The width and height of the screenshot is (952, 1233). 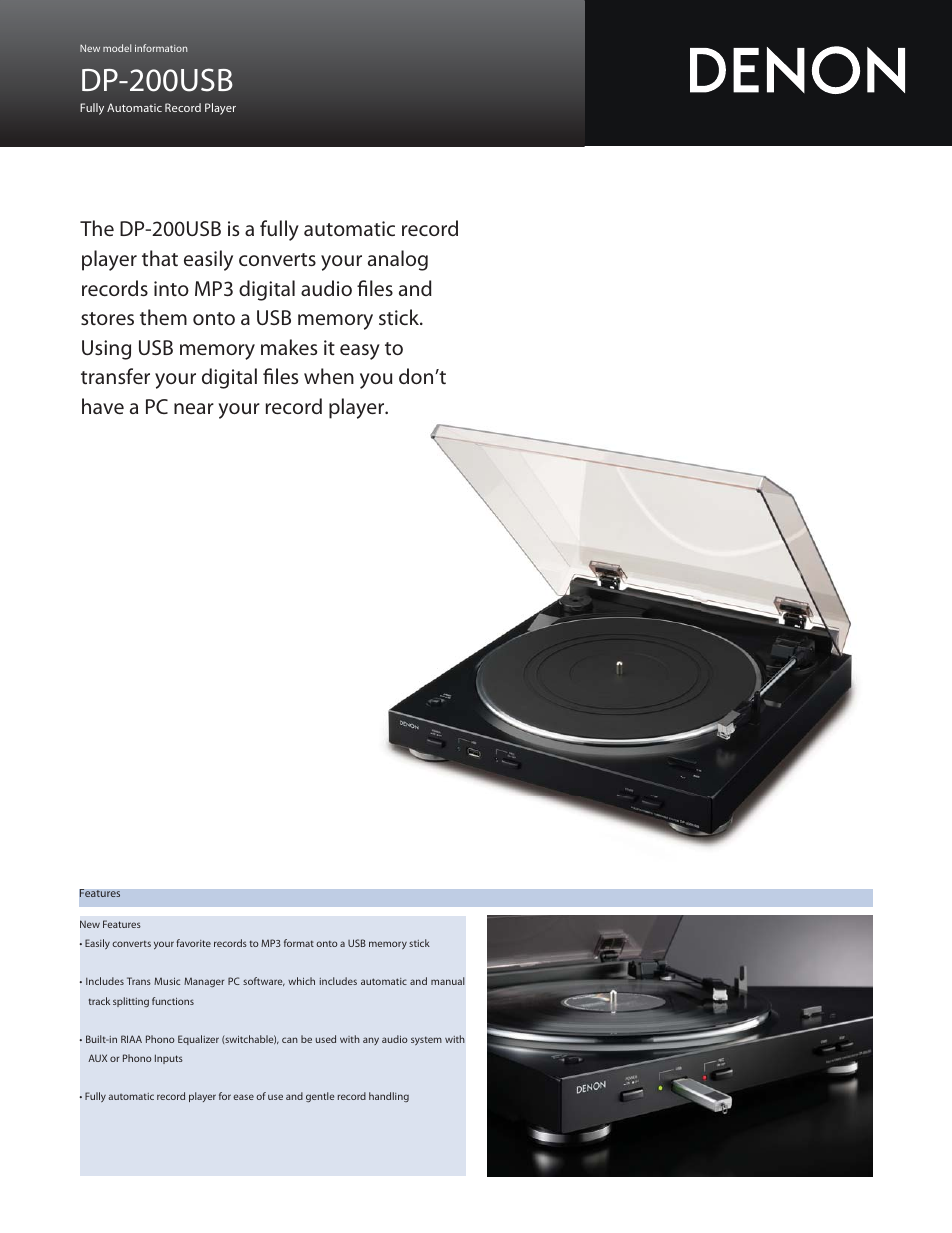 I want to click on system, so click(x=426, y=1040).
